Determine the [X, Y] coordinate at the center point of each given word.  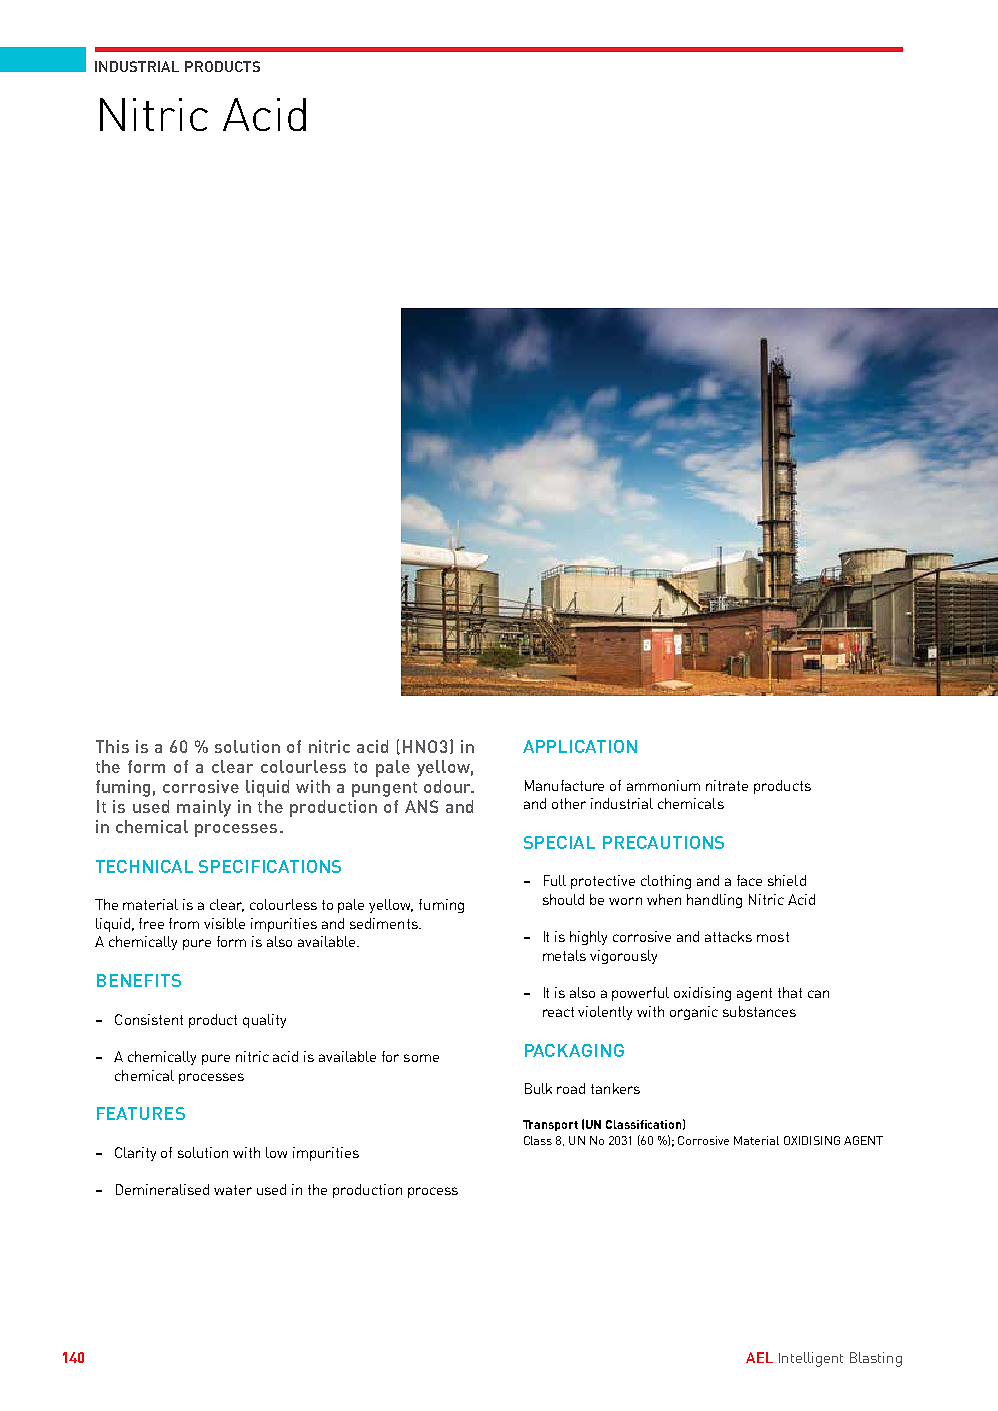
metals [564, 955]
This [112, 746]
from [184, 923]
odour [449, 786]
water [233, 1190]
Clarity [135, 1154]
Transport [550, 1125]
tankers [615, 1088]
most [773, 937]
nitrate [727, 785]
